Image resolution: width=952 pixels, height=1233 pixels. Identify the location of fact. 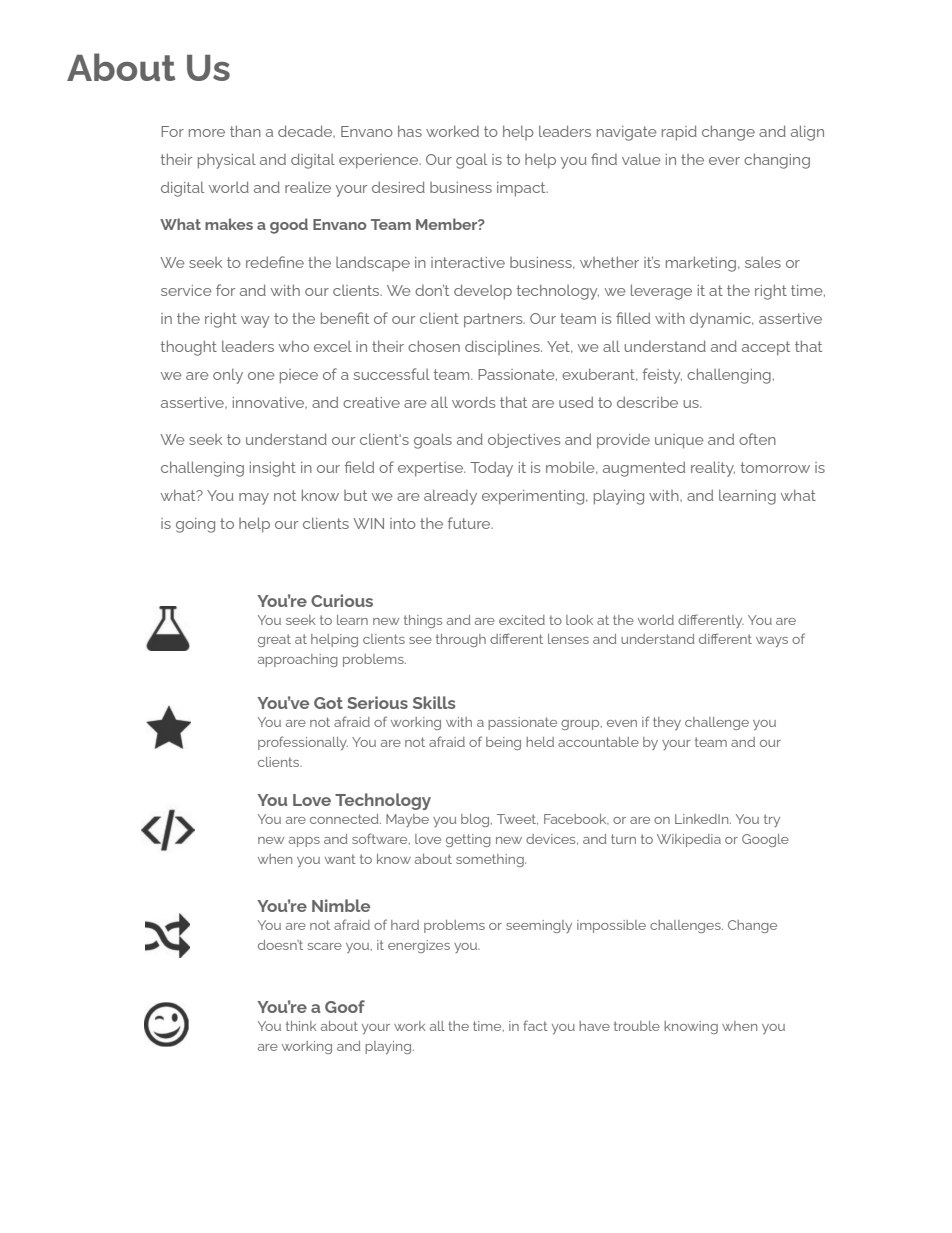
(535, 1025).
